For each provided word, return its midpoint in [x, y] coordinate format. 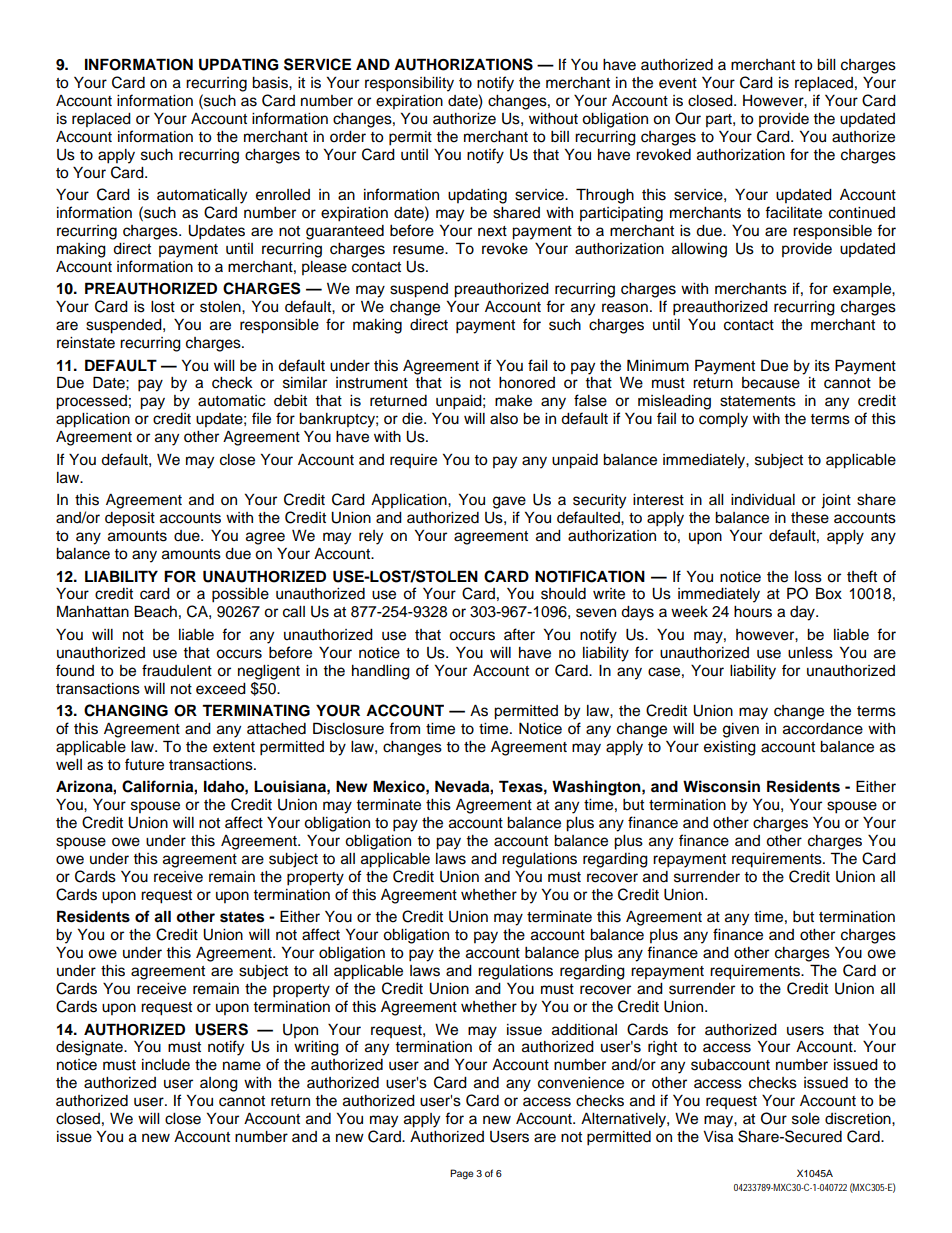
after [519, 634]
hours [753, 612]
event [678, 83]
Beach [155, 611]
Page [462, 1174]
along [219, 1084]
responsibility [409, 84]
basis [271, 83]
